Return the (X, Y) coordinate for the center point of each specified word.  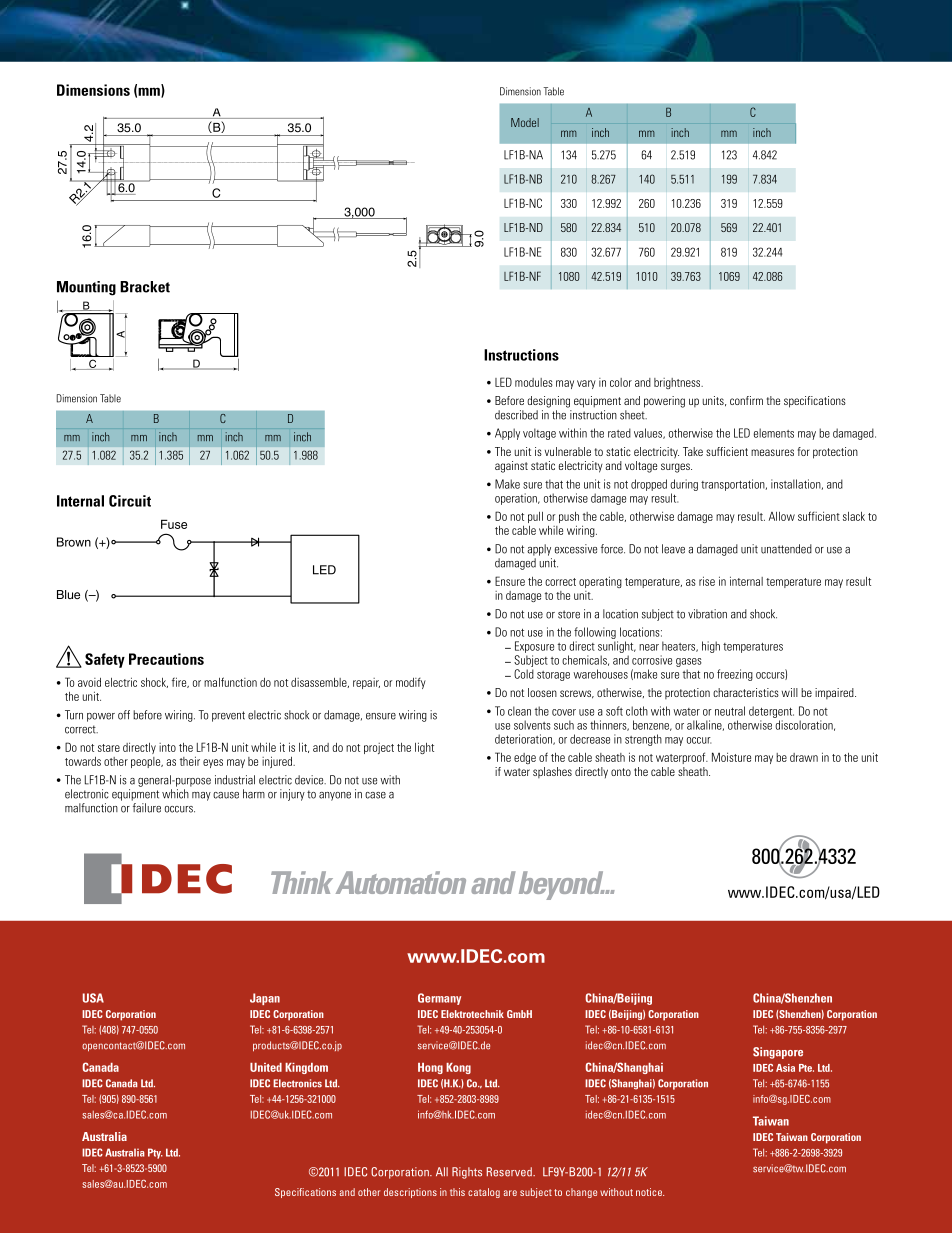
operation (517, 499)
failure (147, 808)
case (375, 795)
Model (525, 122)
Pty (155, 1153)
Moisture (731, 757)
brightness (678, 383)
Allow (782, 516)
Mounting (86, 288)
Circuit (130, 501)
